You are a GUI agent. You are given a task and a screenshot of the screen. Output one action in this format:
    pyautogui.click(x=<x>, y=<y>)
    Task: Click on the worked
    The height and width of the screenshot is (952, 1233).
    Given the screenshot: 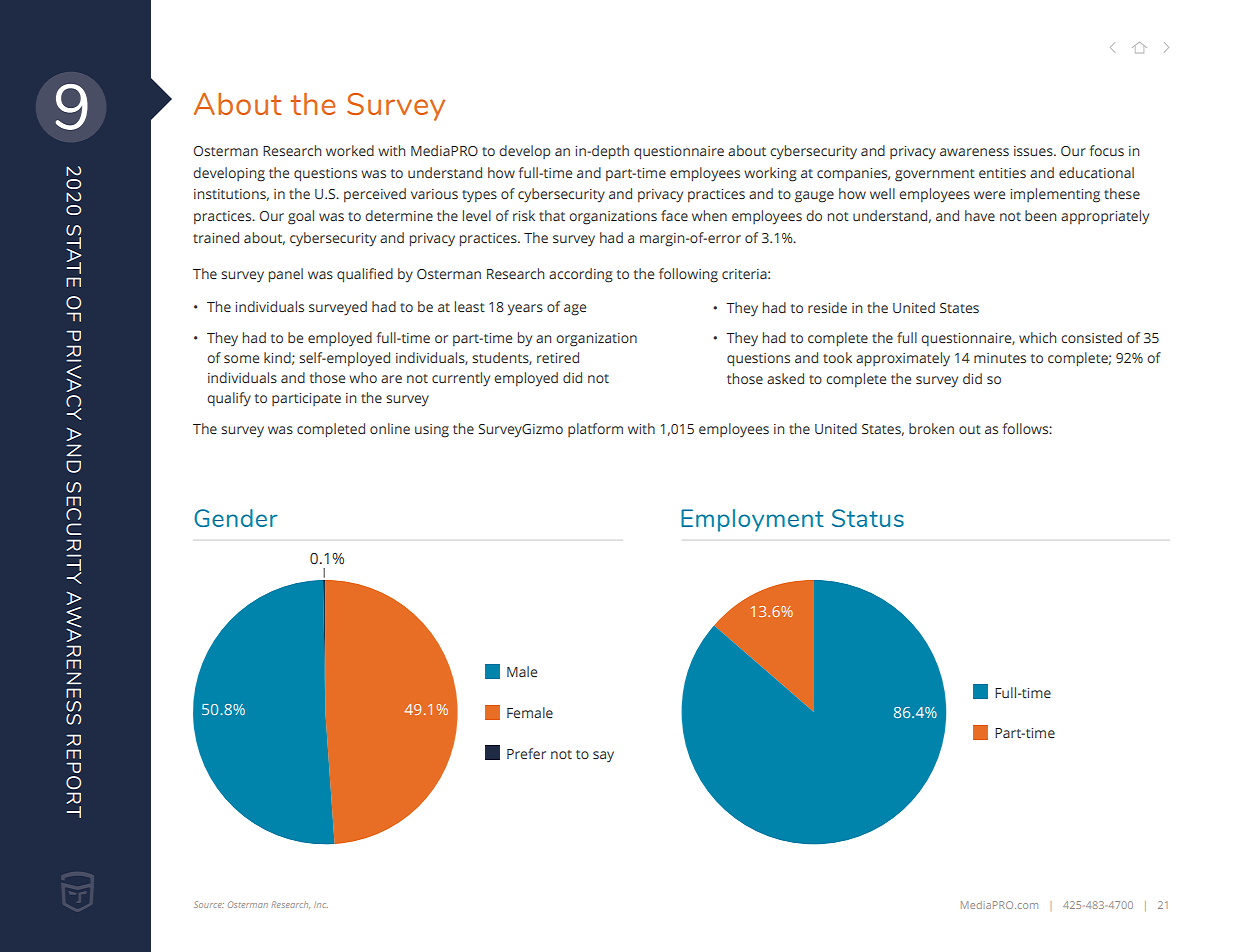 What is the action you would take?
    pyautogui.click(x=350, y=150)
